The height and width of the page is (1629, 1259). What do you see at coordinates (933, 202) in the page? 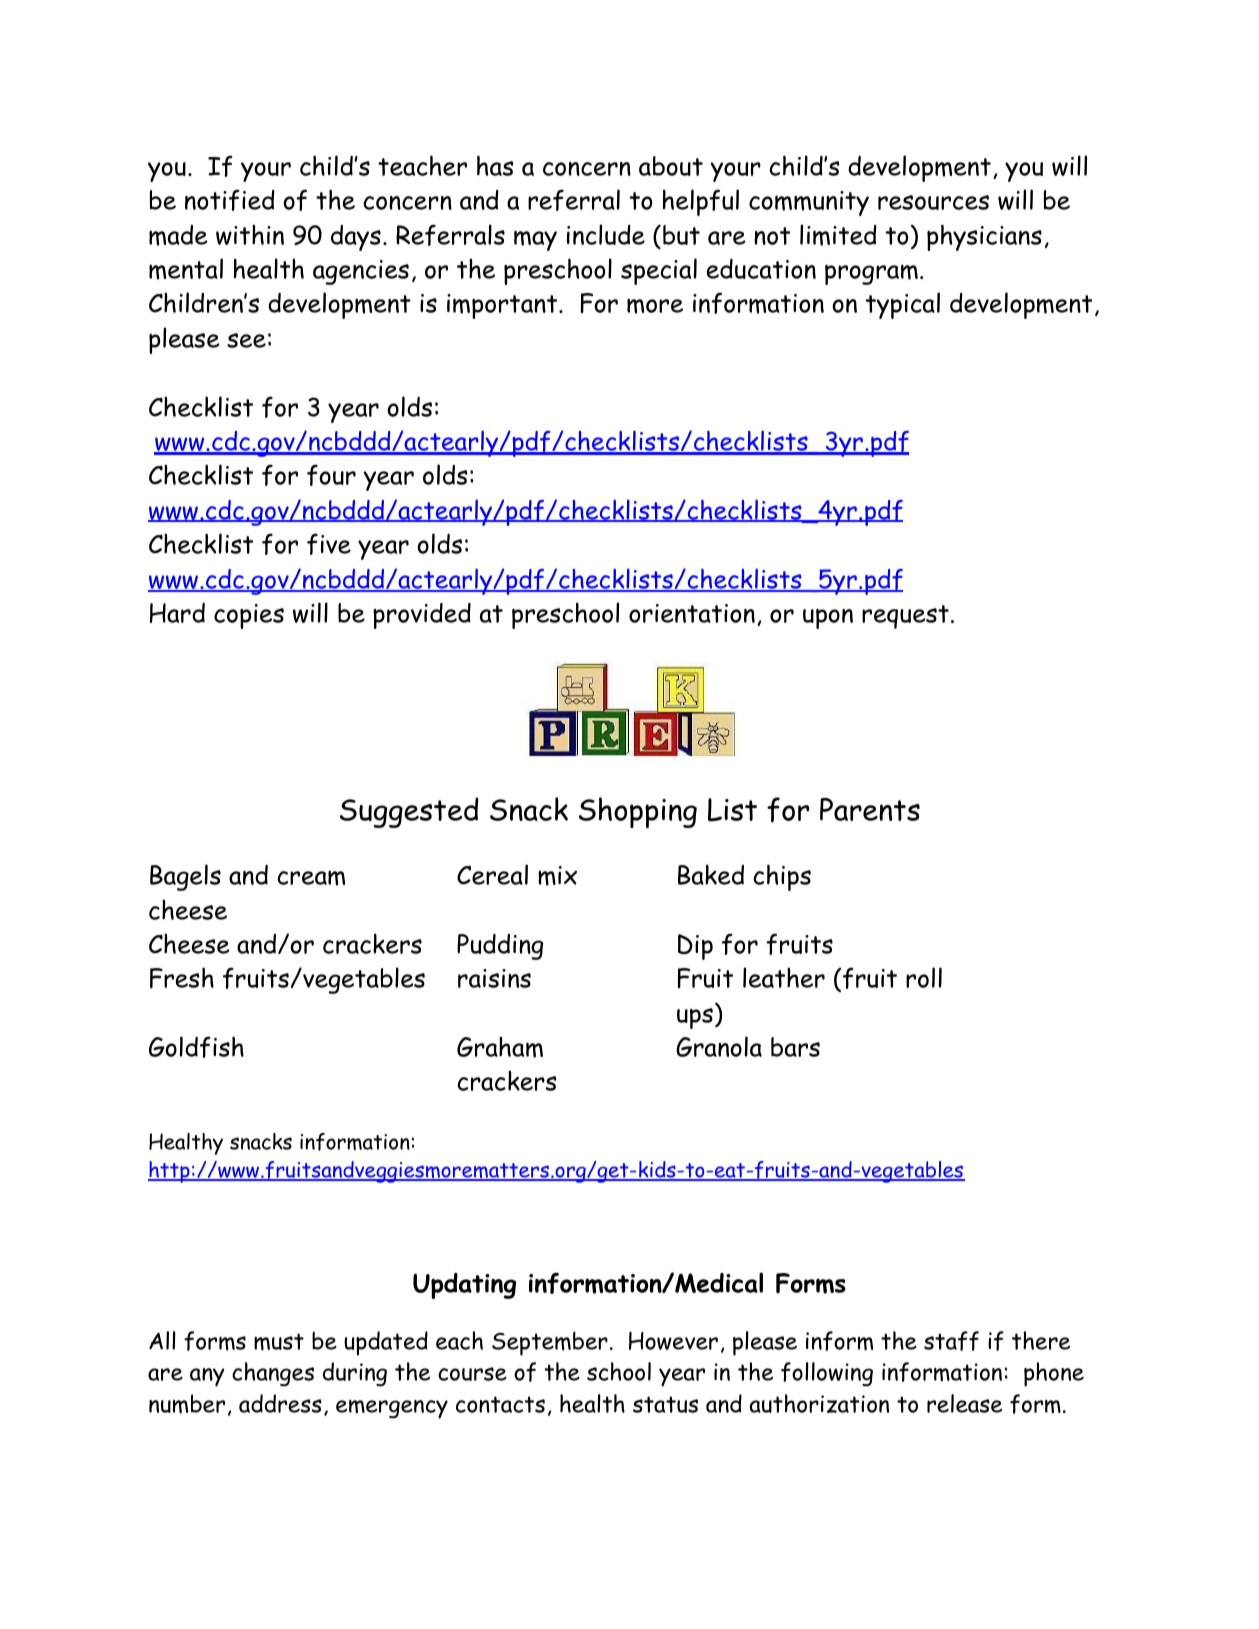
I see `resources` at bounding box center [933, 202].
